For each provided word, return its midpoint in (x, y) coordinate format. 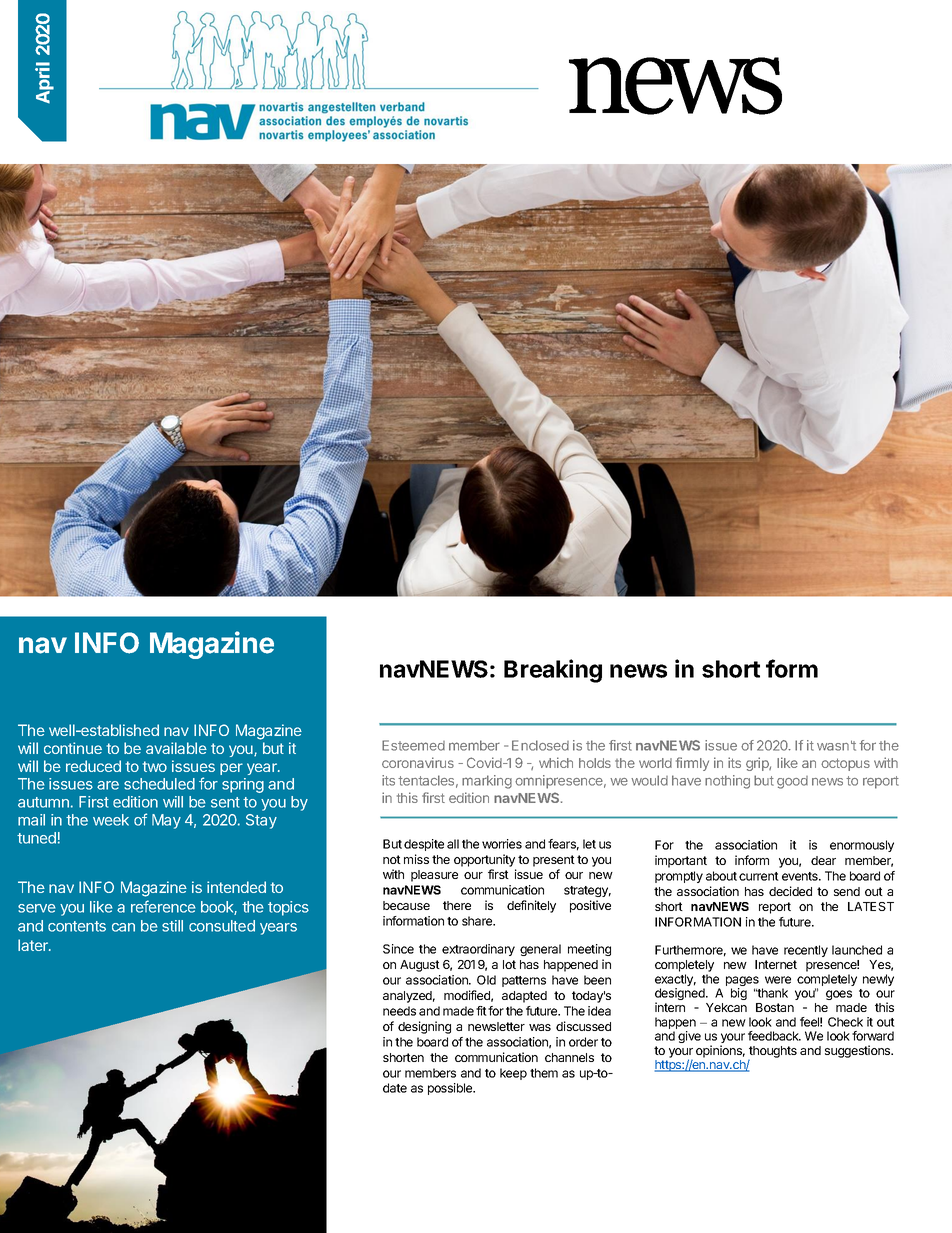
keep (513, 1074)
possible (451, 1089)
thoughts (773, 1052)
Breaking (553, 671)
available (176, 748)
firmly (692, 764)
